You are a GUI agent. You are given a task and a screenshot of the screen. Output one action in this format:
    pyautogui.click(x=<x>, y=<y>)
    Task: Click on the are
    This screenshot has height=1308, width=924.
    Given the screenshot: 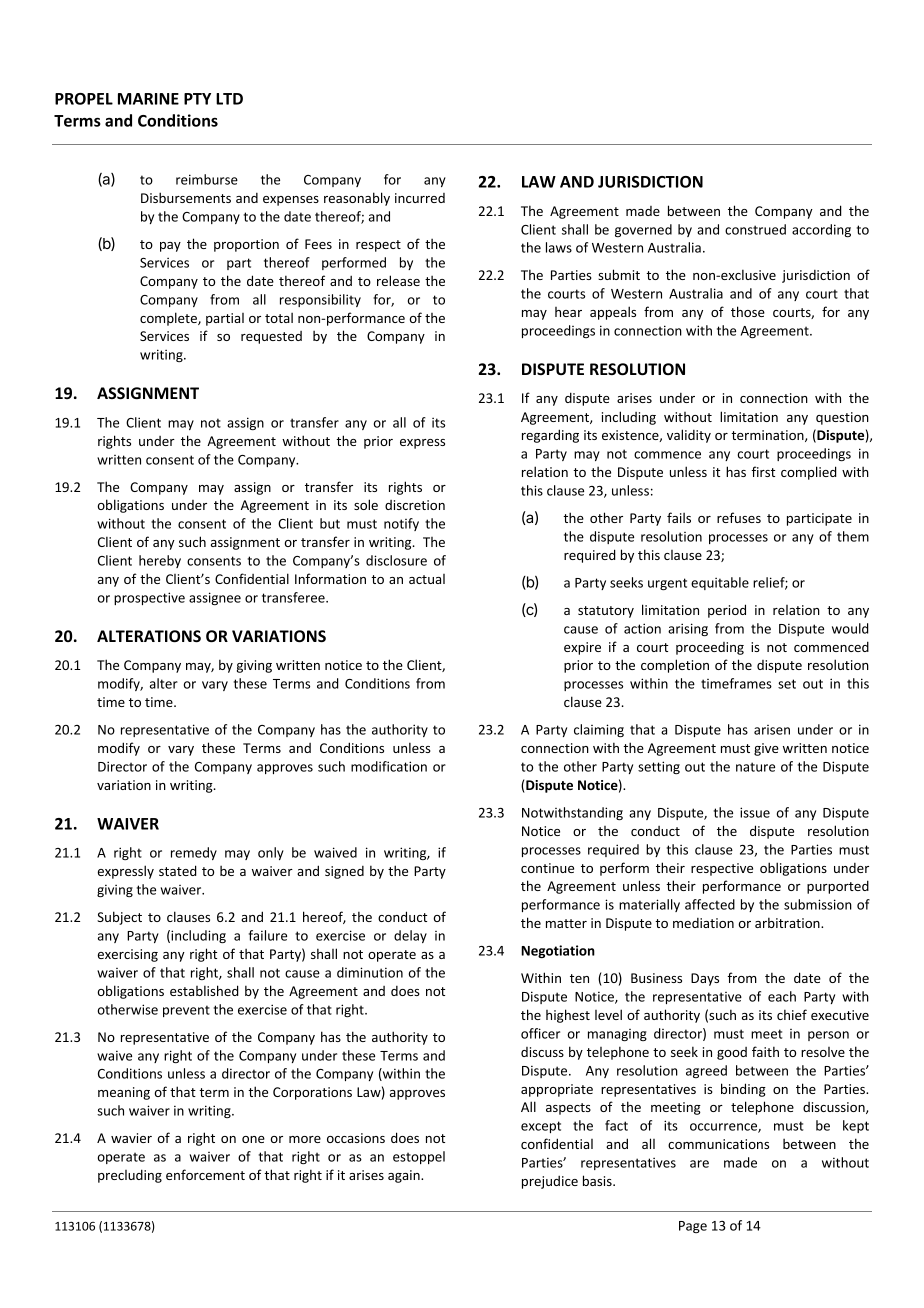 What is the action you would take?
    pyautogui.click(x=699, y=1164)
